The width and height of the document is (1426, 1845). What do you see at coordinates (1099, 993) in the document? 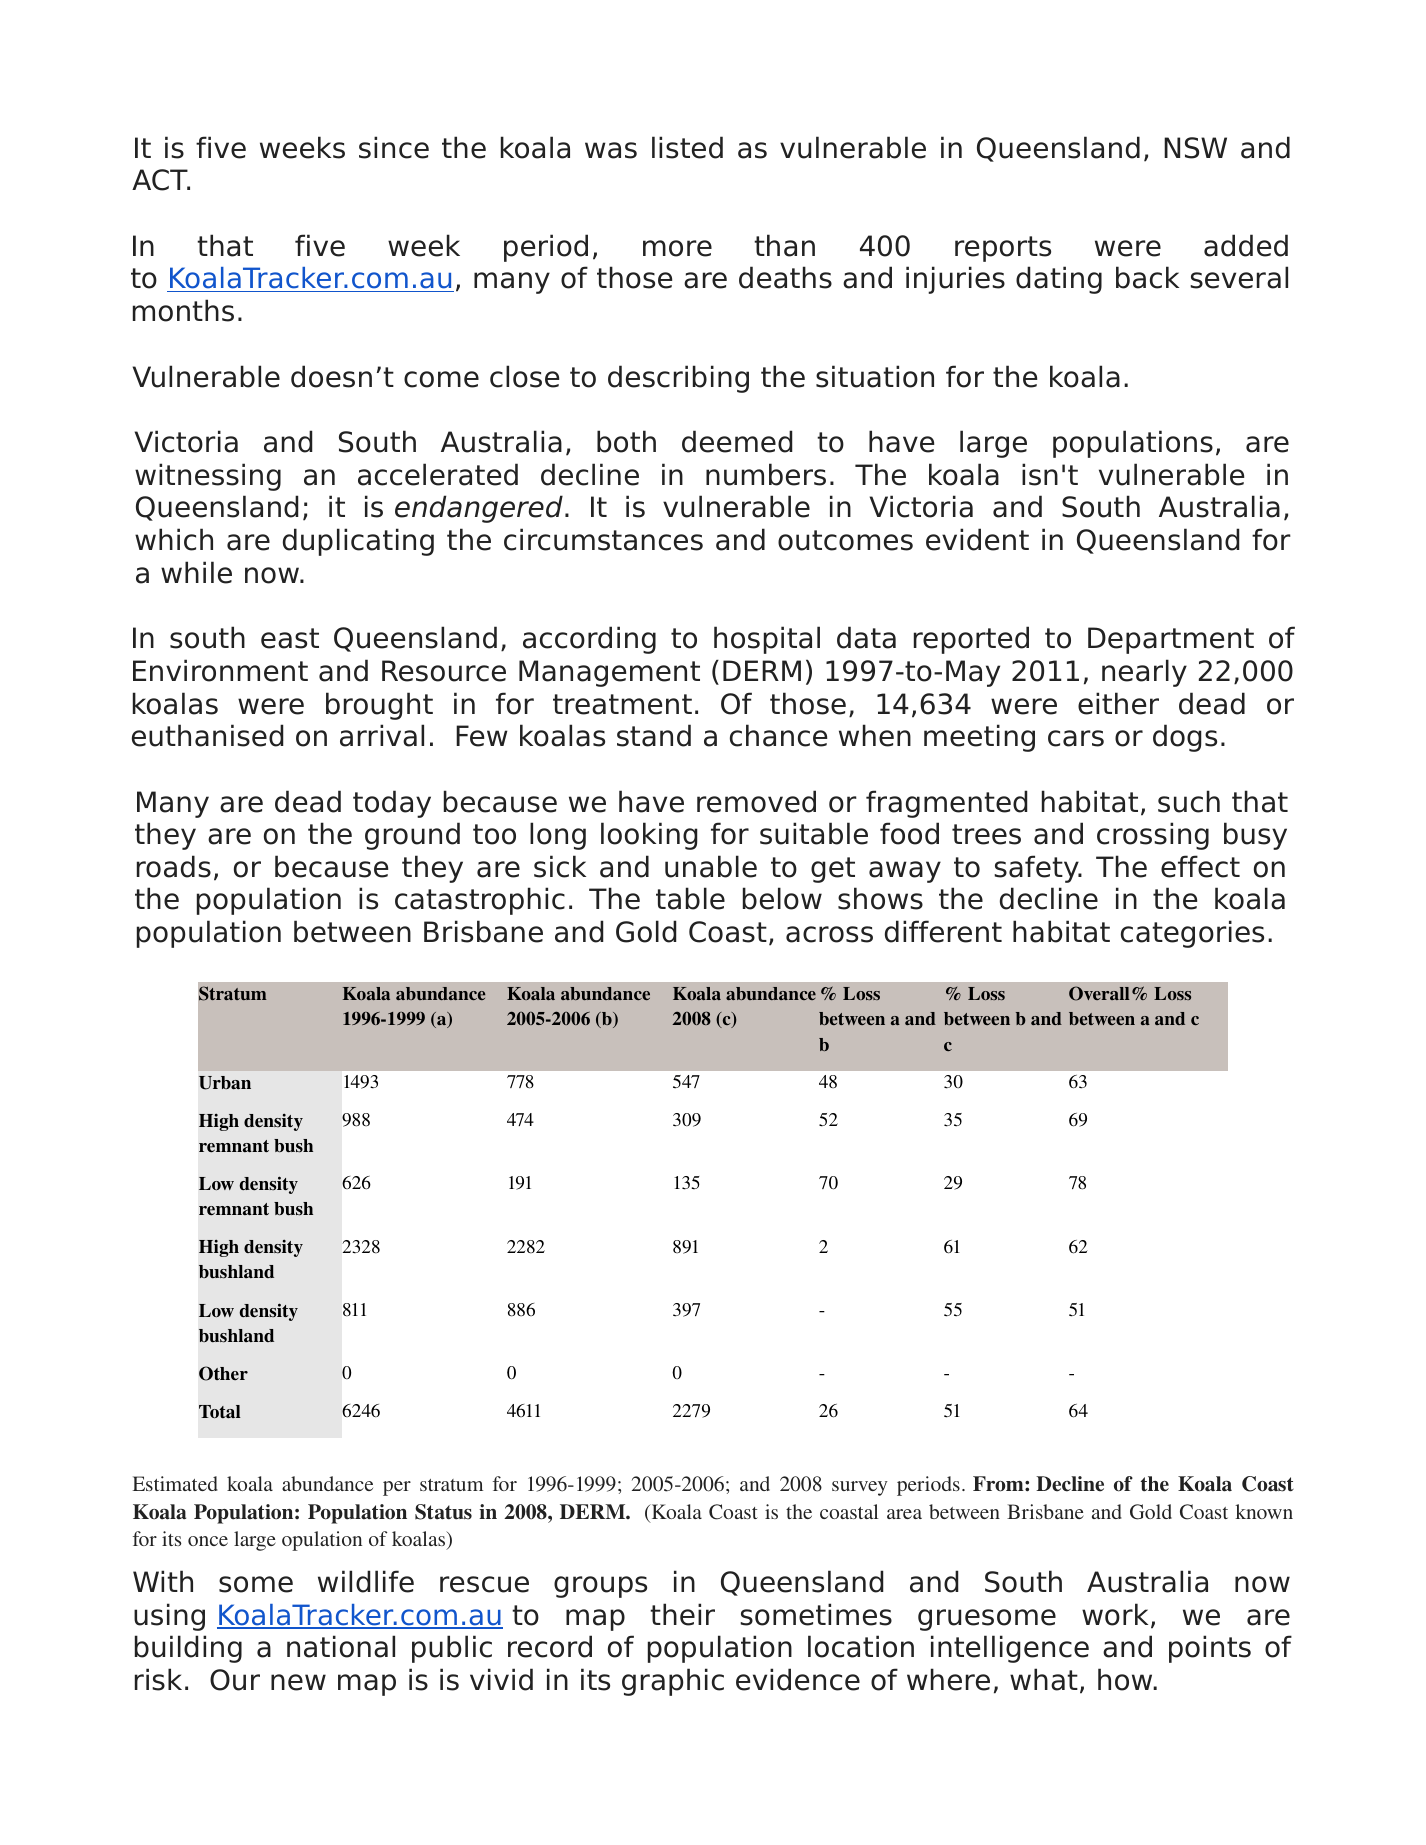
I see `Overall` at bounding box center [1099, 993].
